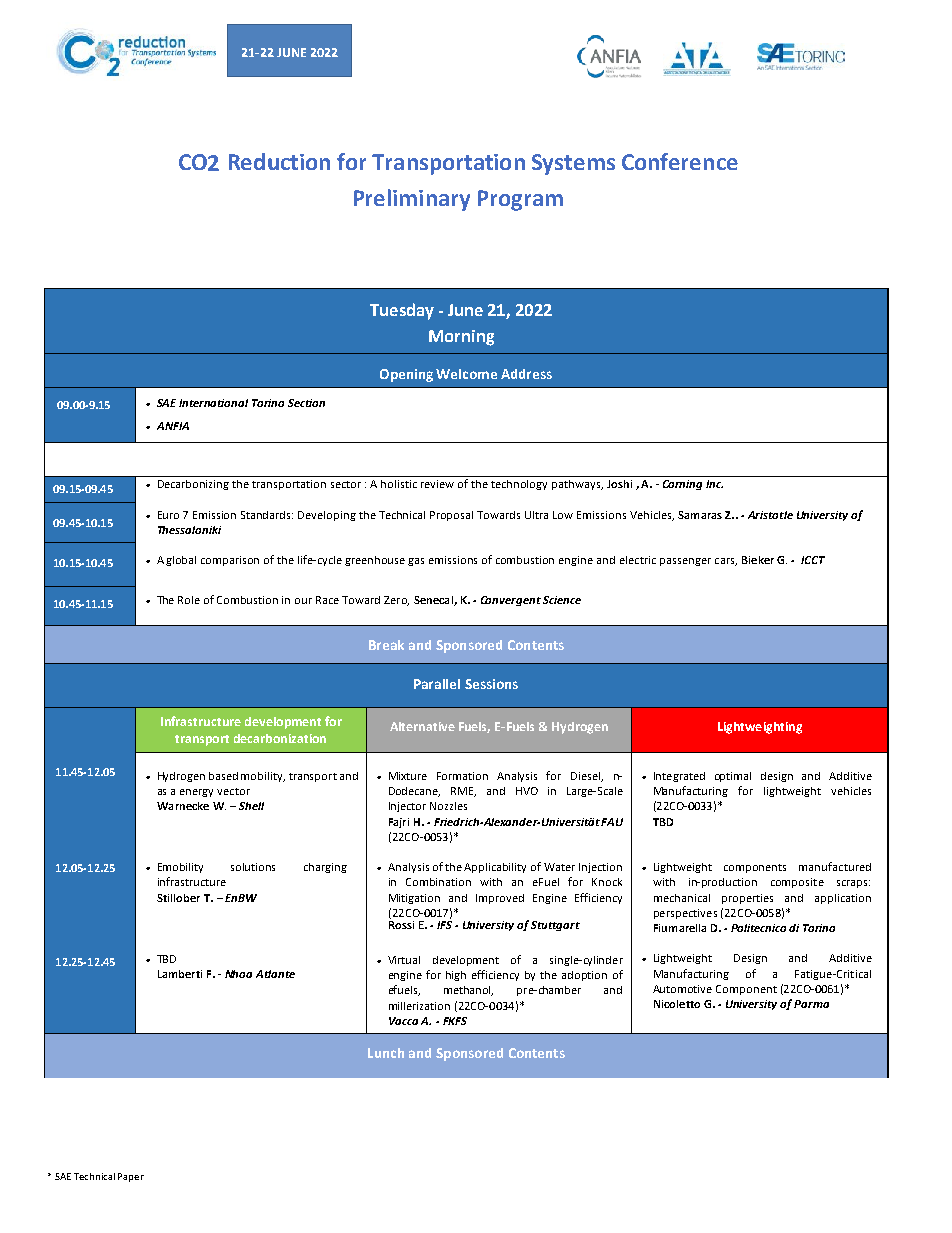 Image resolution: width=952 pixels, height=1233 pixels. I want to click on Reduction, so click(279, 161).
